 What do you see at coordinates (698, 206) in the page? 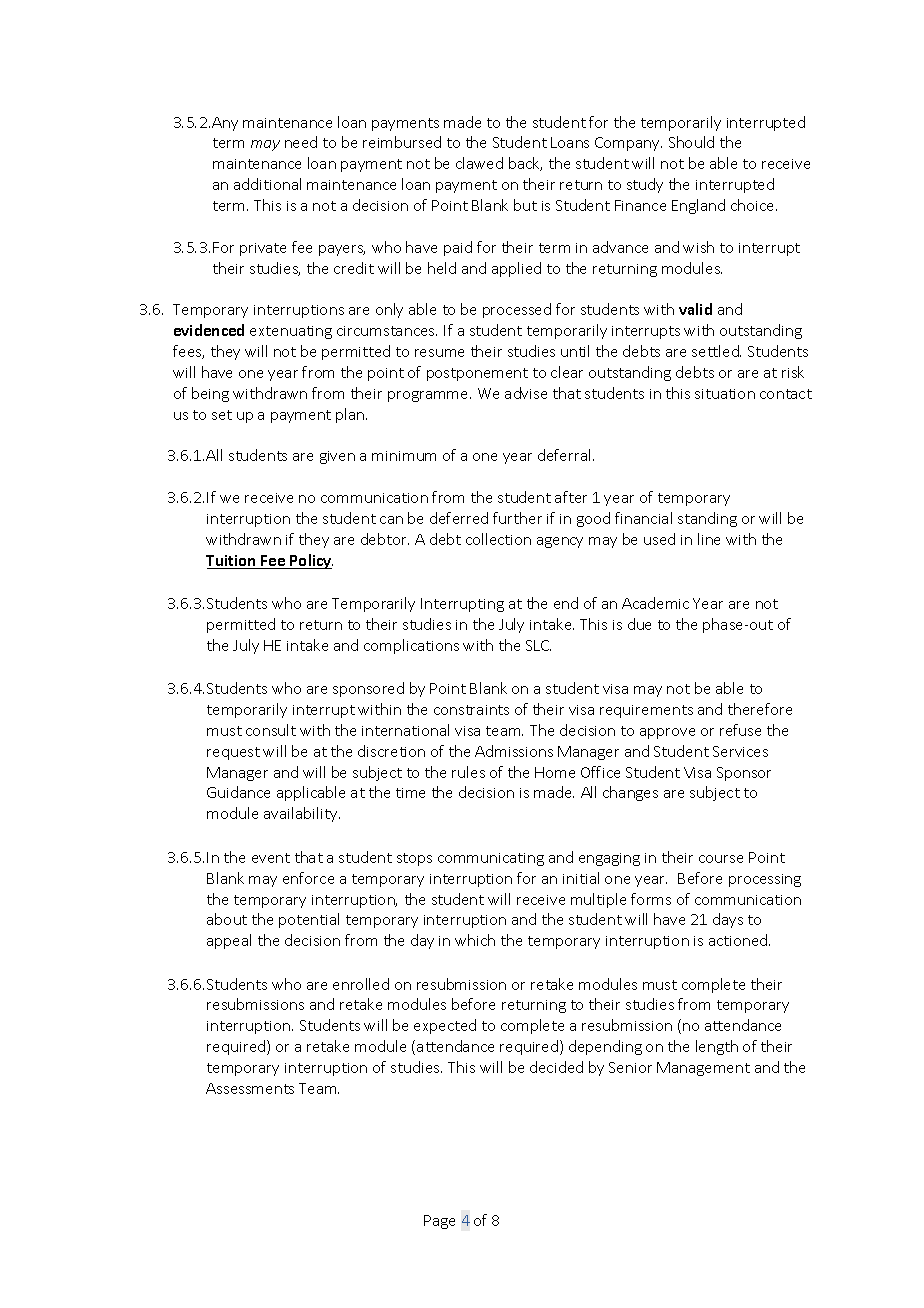
I see `England` at bounding box center [698, 206].
